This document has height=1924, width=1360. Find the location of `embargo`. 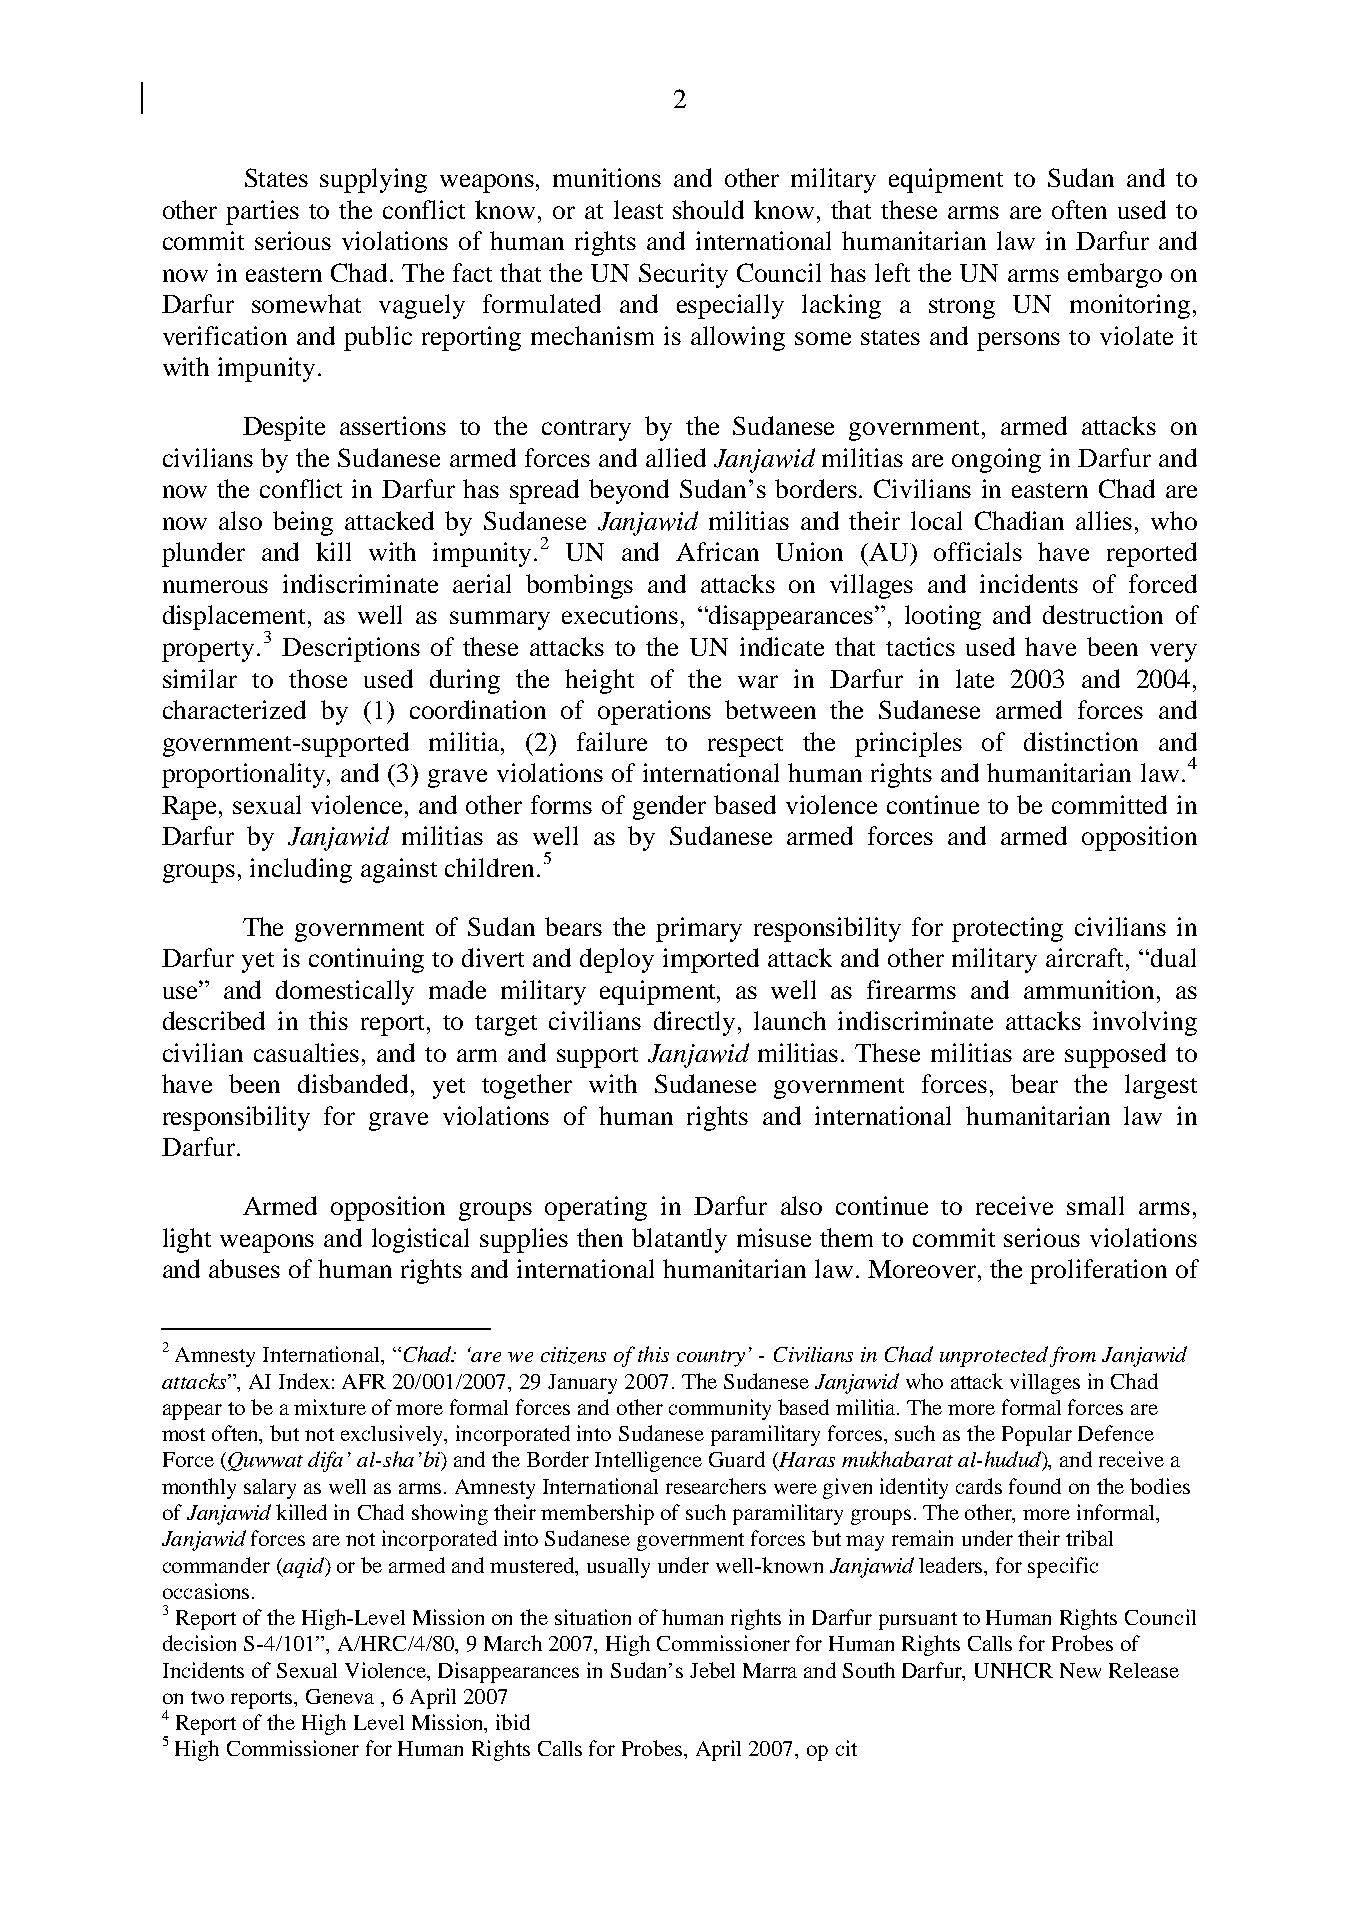

embargo is located at coordinates (1115, 275).
